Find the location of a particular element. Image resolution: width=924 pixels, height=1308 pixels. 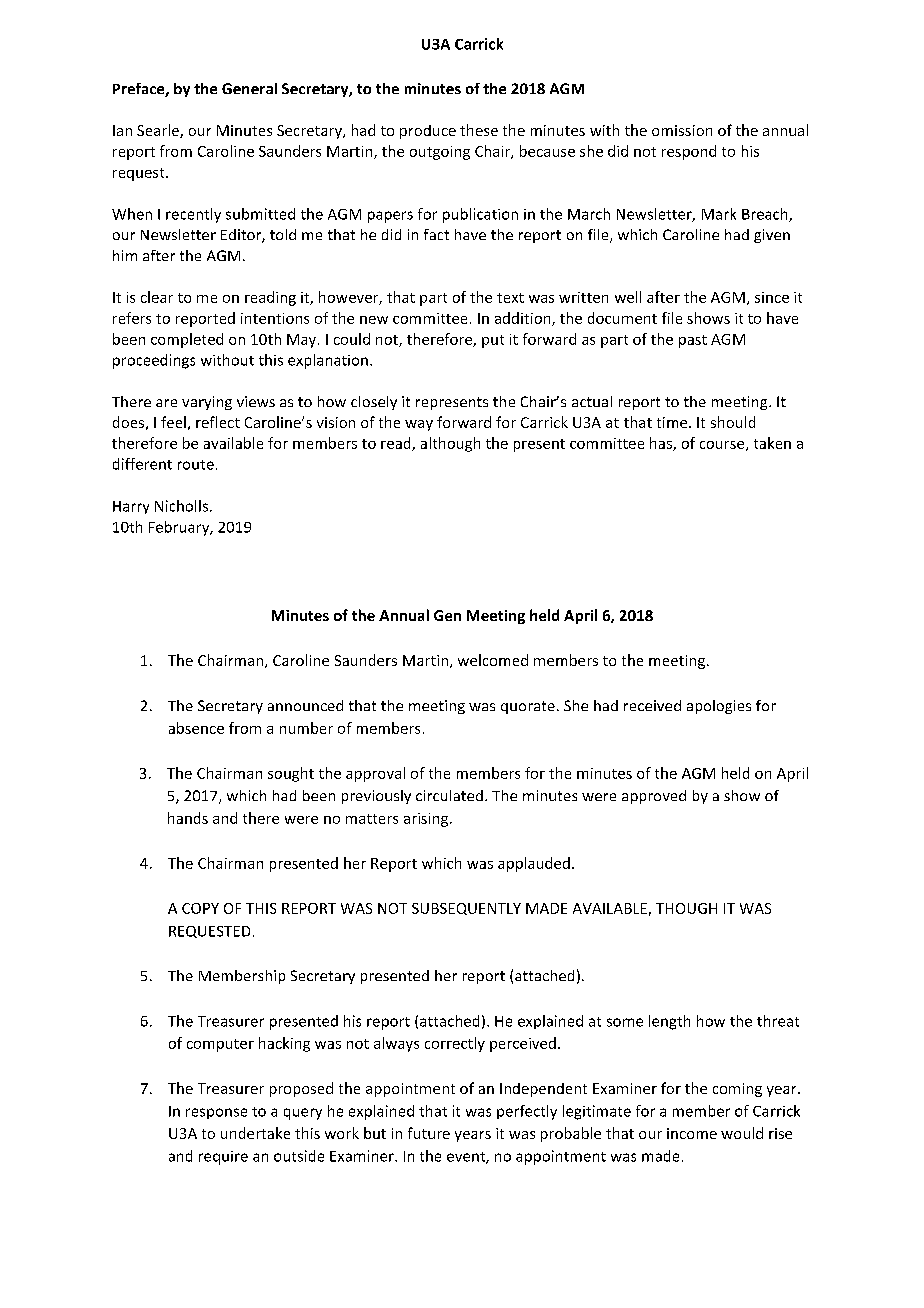

closely is located at coordinates (374, 403).
